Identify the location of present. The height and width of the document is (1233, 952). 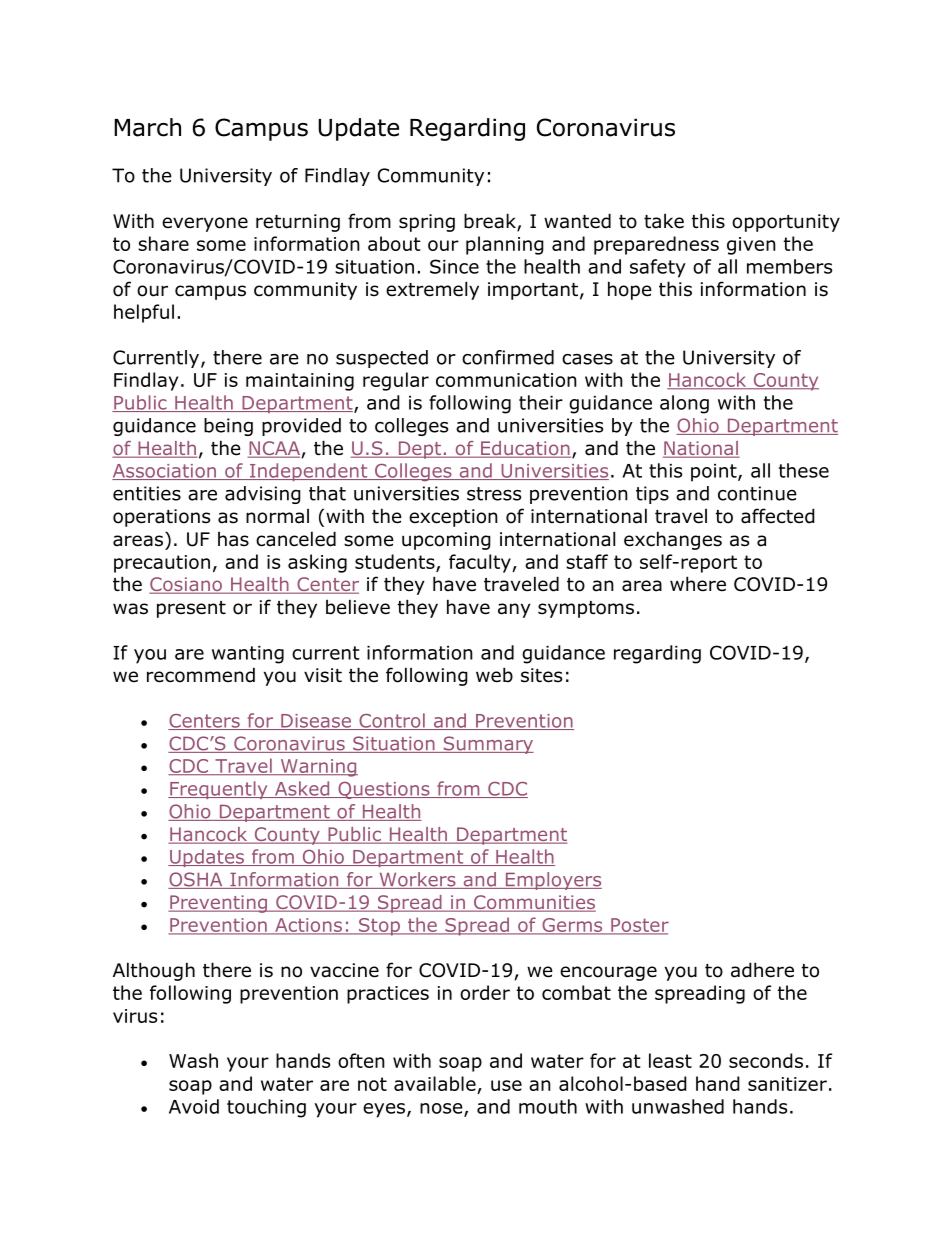
(191, 609).
